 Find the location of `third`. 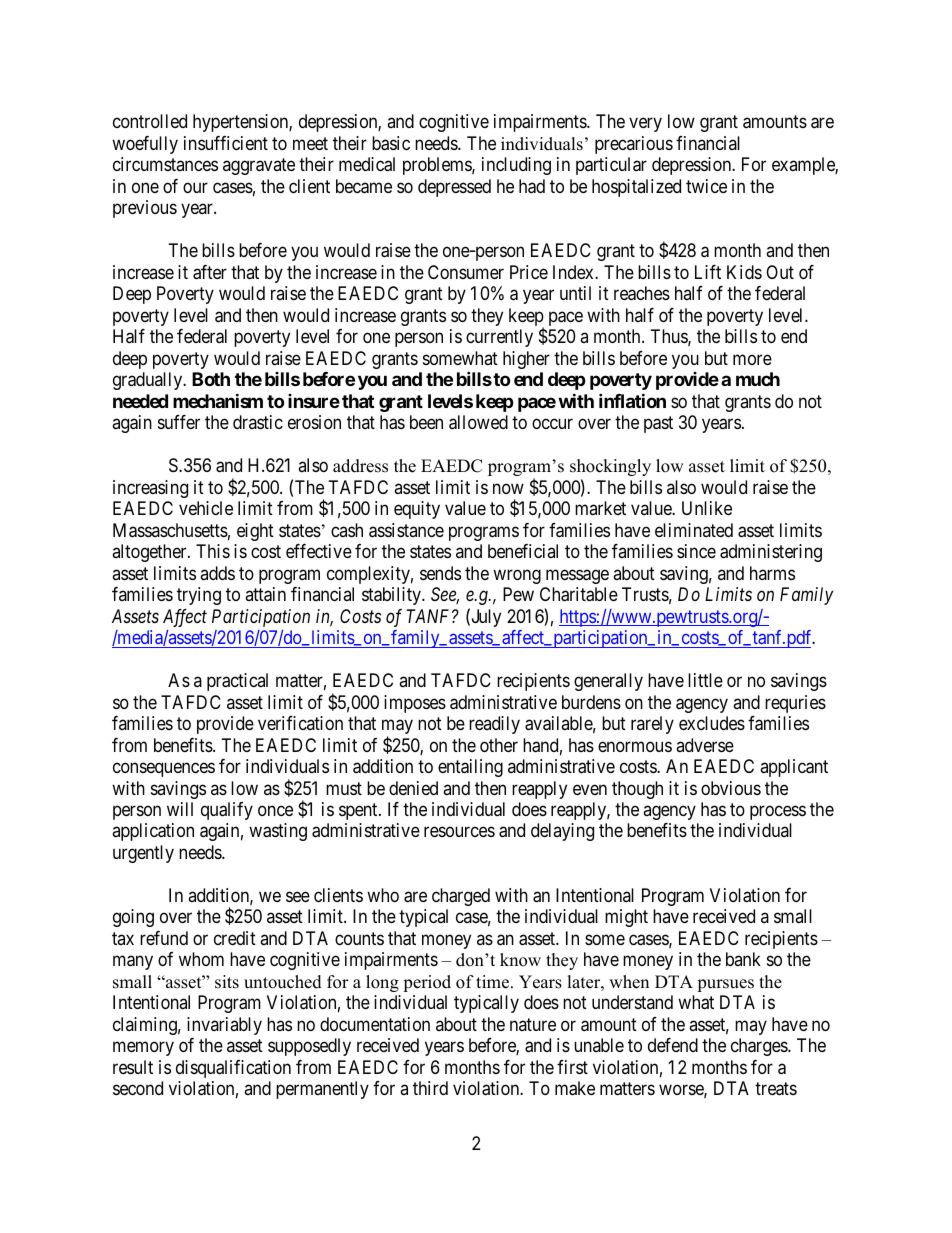

third is located at coordinates (430, 1088).
